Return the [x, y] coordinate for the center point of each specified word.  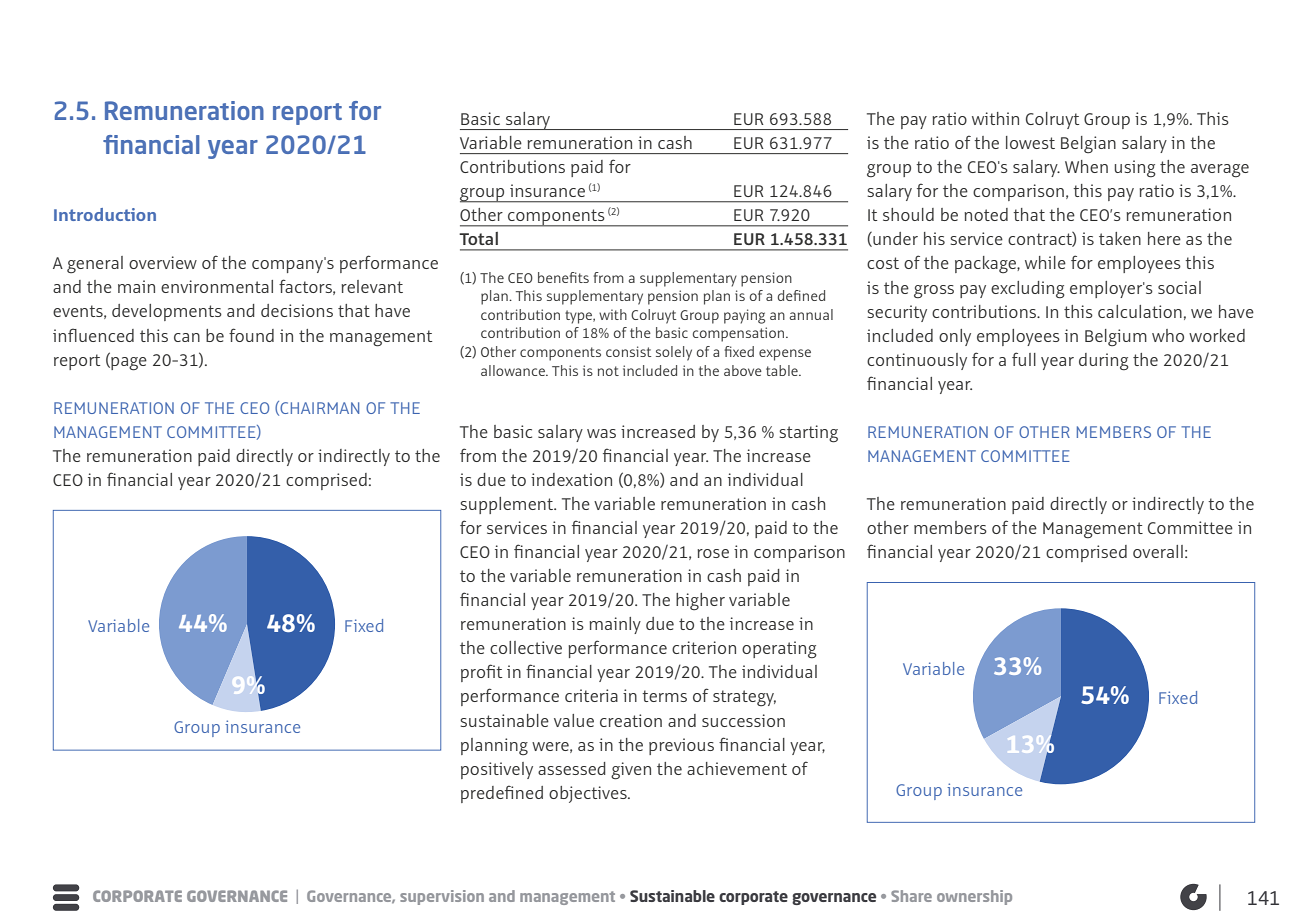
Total [478, 238]
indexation [571, 479]
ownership [974, 897]
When [1086, 166]
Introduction [105, 214]
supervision [442, 897]
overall [1158, 551]
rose [713, 553]
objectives [589, 794]
